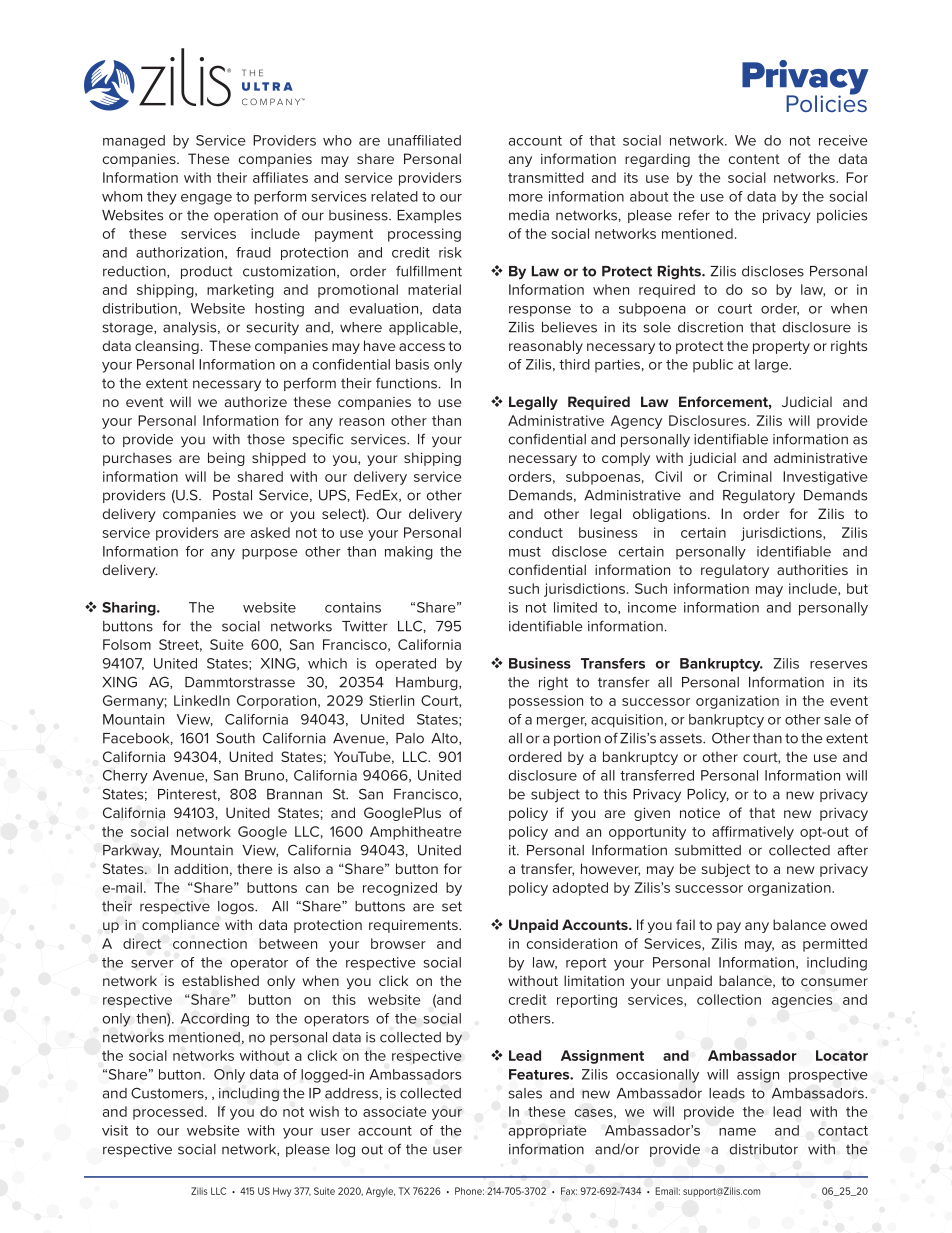 Image resolution: width=952 pixels, height=1233 pixels. I want to click on large, so click(772, 366).
